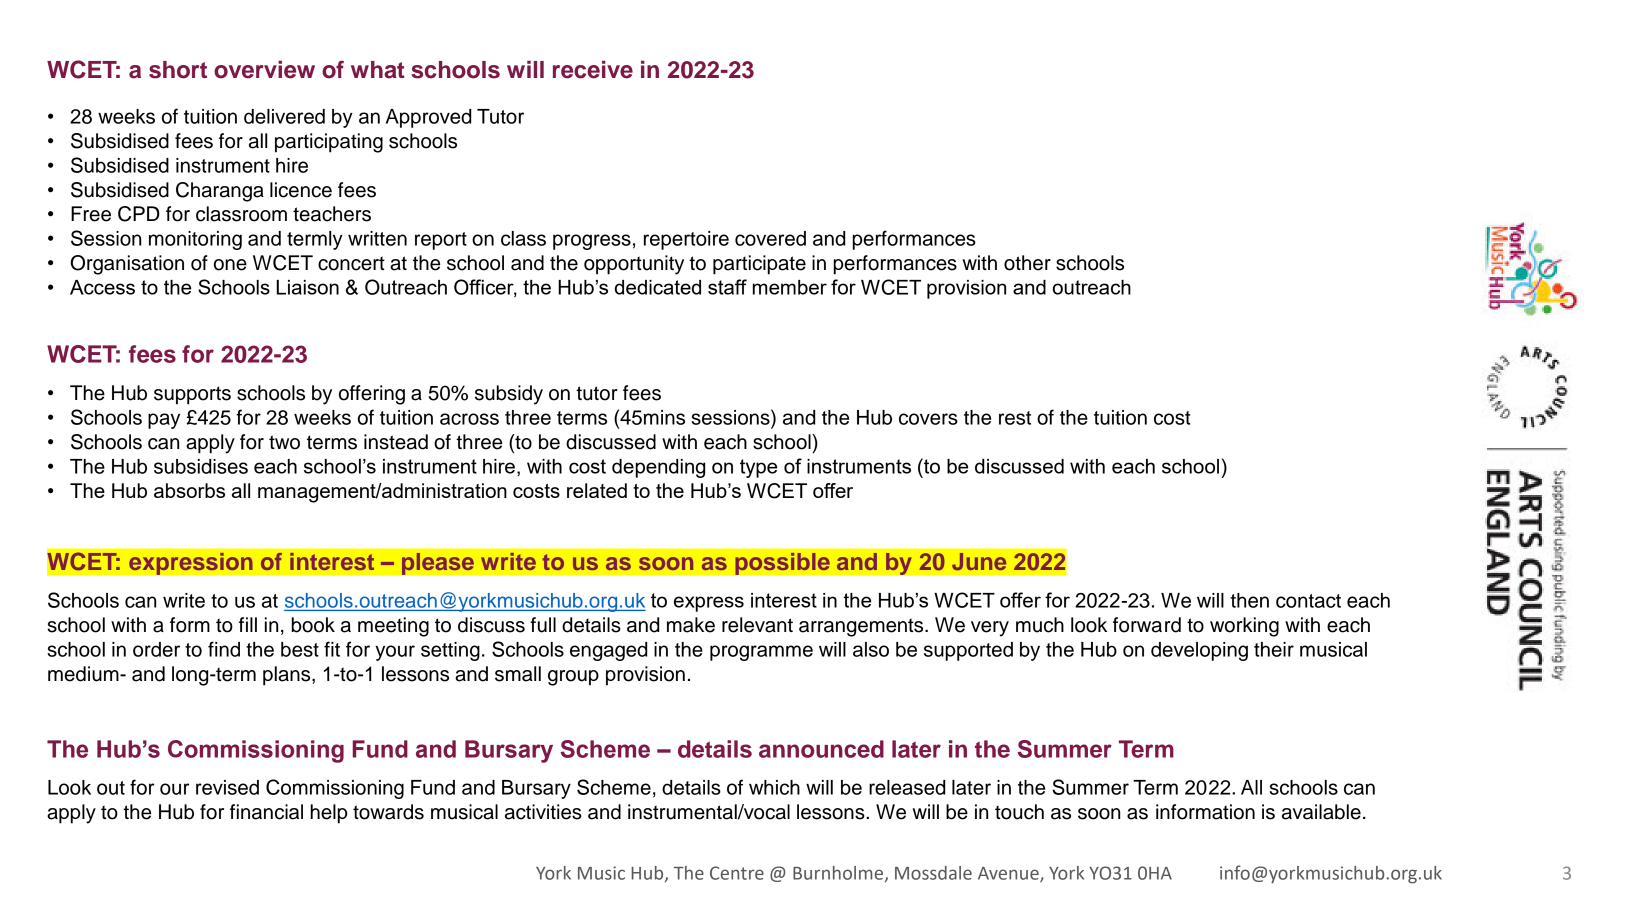  Describe the element at coordinates (737, 873) in the page. I see `Centre` at that location.
